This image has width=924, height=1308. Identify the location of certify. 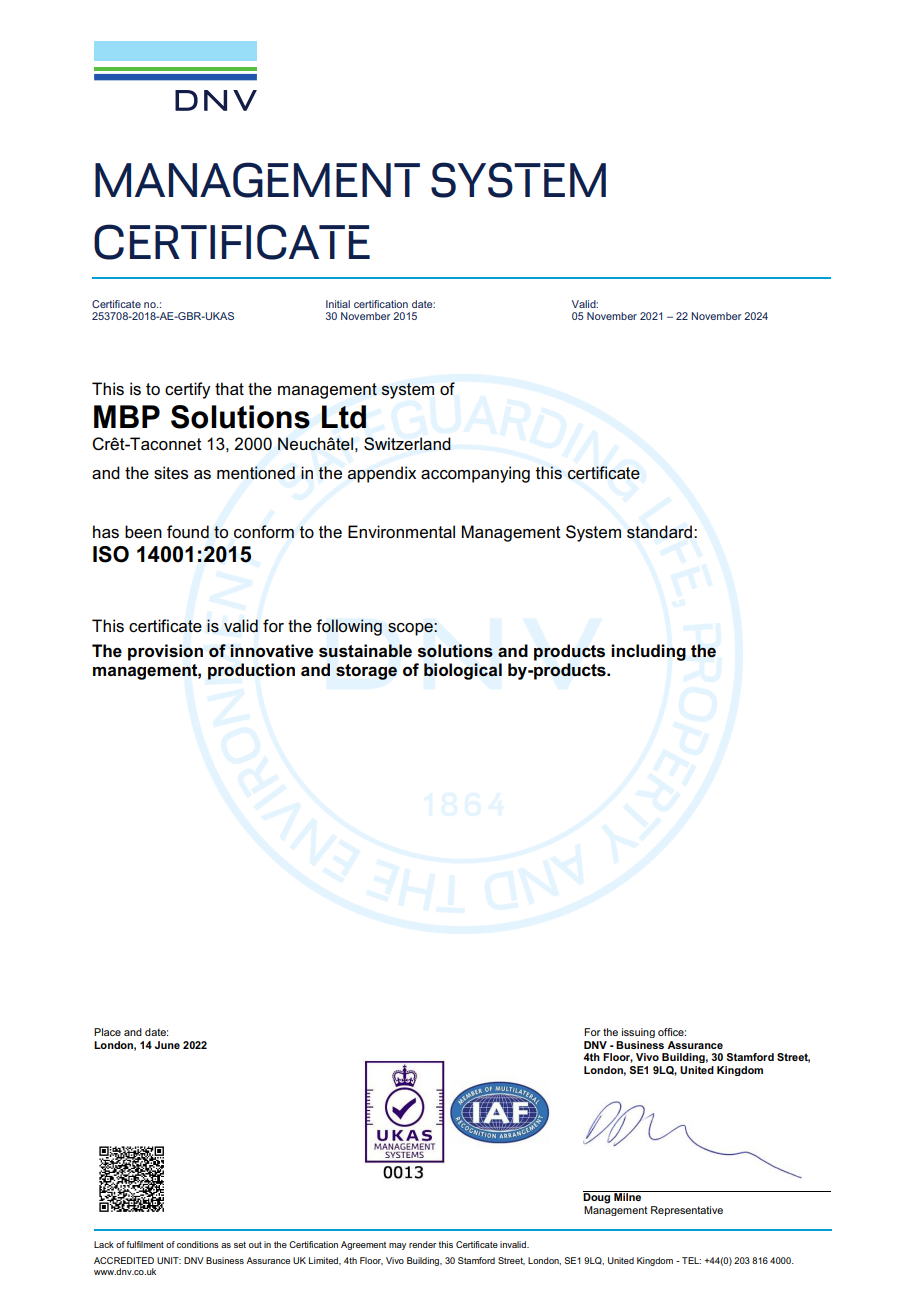
(187, 390).
